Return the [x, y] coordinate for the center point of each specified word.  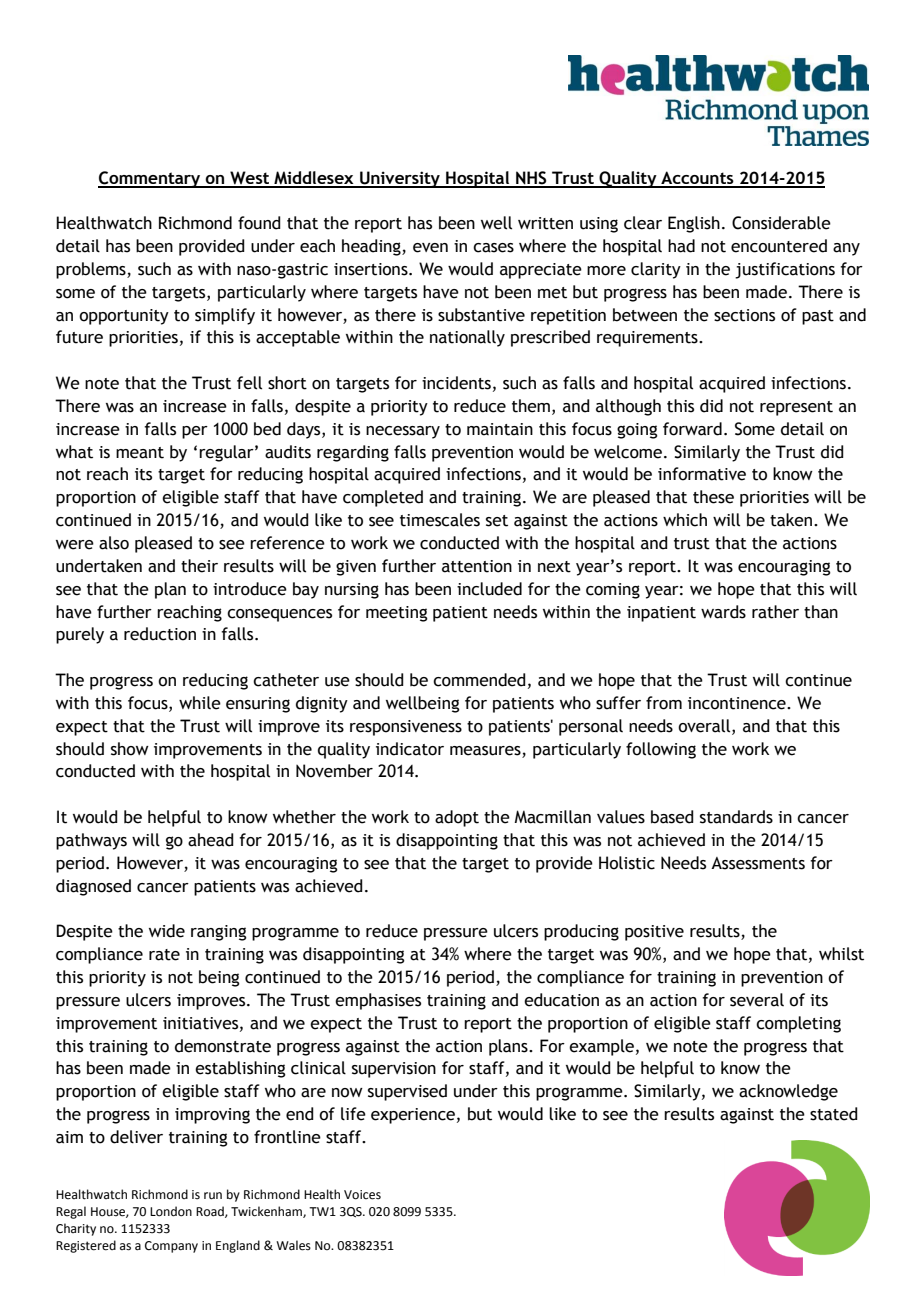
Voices [362, 1195]
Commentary [150, 179]
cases [493, 248]
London [171, 1211]
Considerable [781, 223]
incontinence [738, 703]
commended [479, 680]
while [200, 703]
